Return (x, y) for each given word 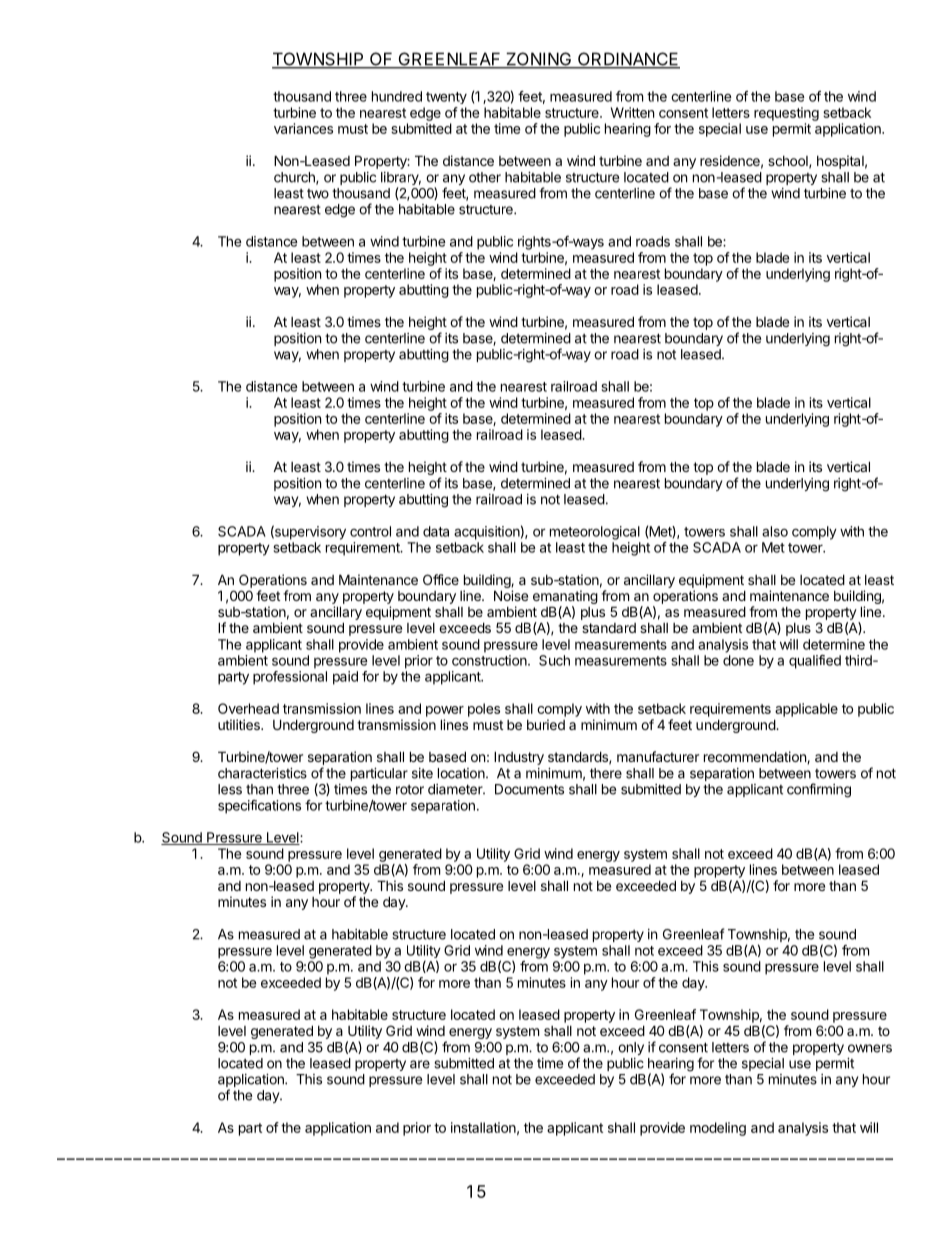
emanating (565, 598)
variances (303, 128)
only (631, 1048)
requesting (786, 114)
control (370, 531)
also (775, 531)
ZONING (539, 60)
